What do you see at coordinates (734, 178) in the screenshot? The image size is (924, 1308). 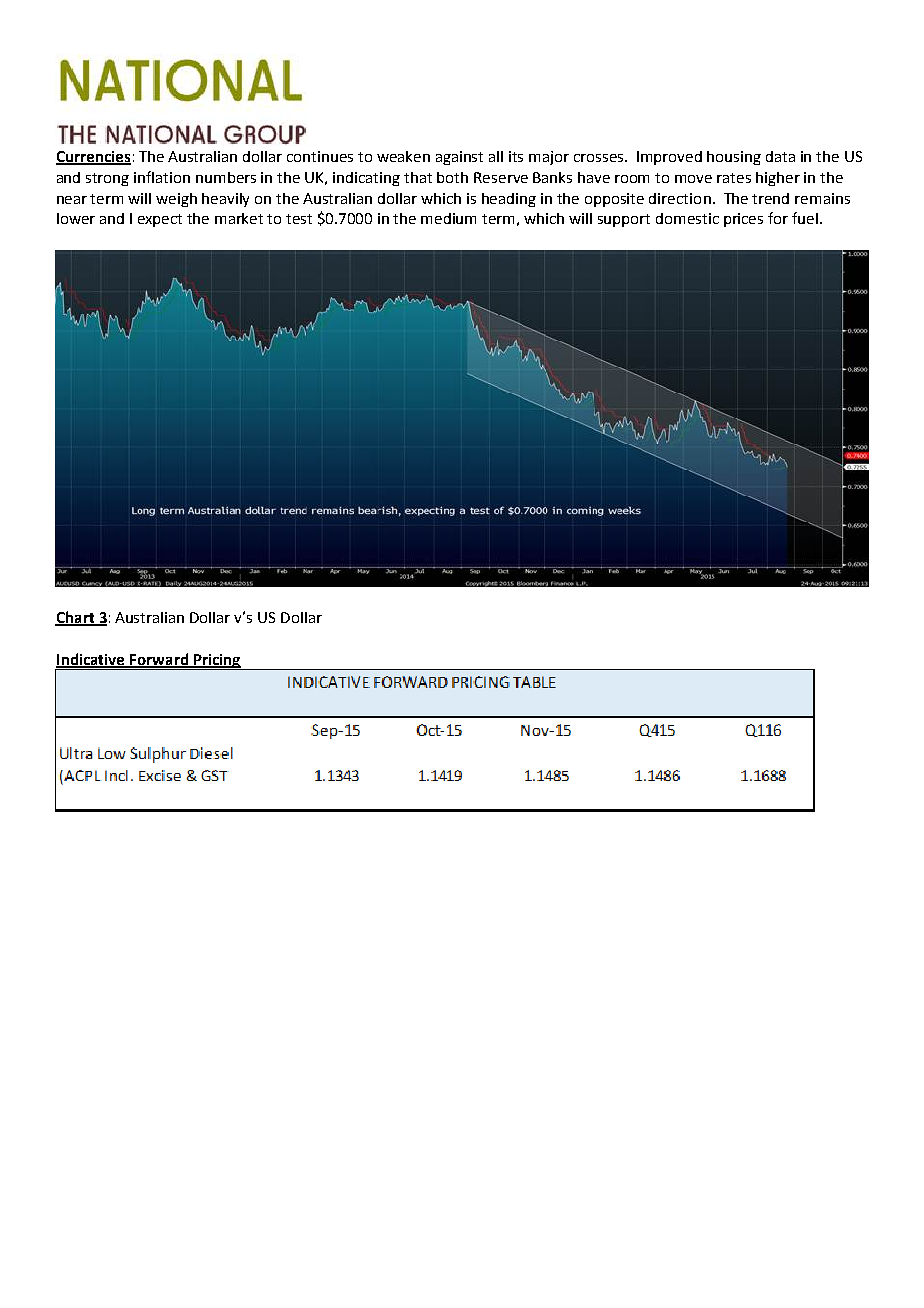 I see `rates` at bounding box center [734, 178].
